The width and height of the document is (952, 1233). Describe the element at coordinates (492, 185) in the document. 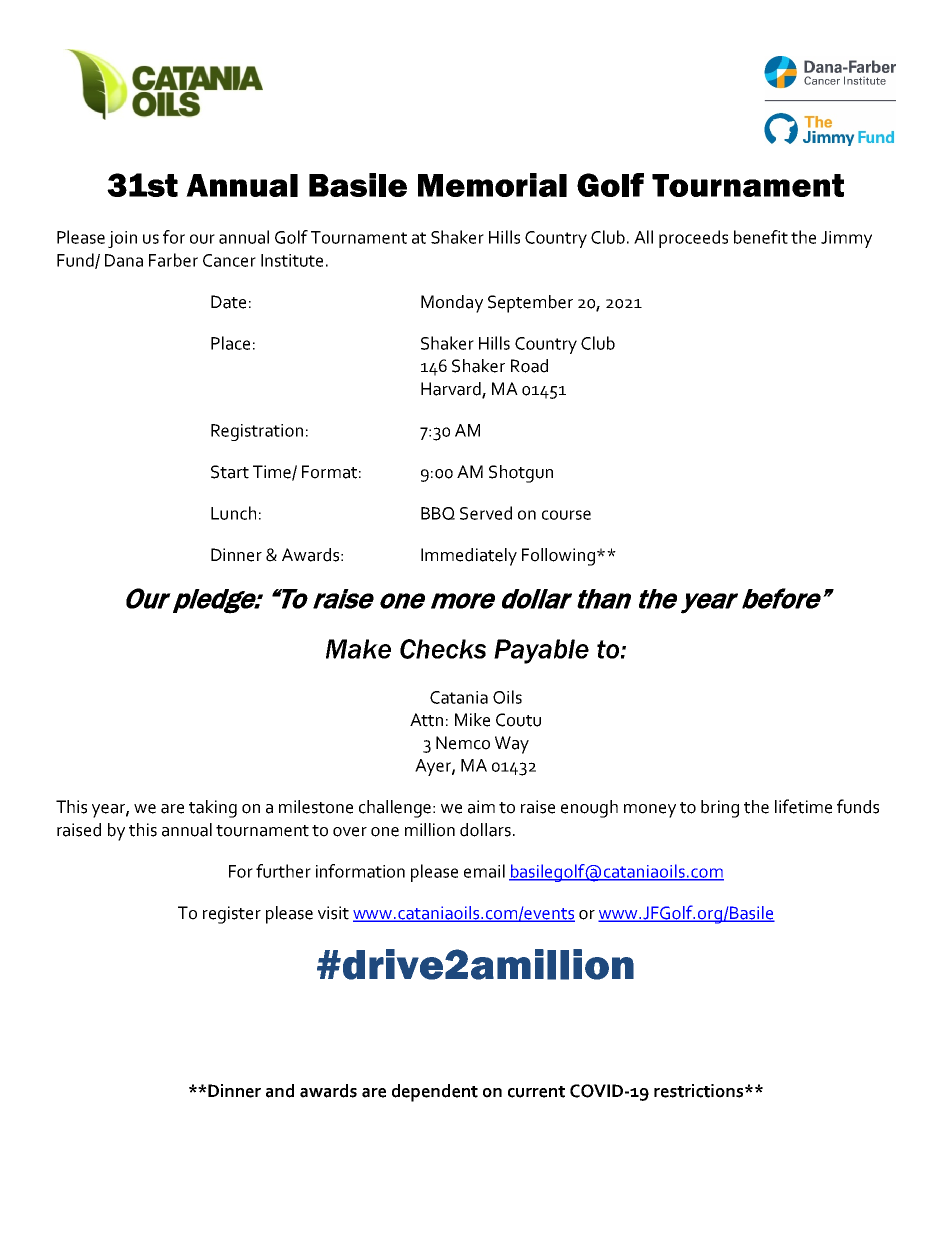

I see `Memorial` at that location.
